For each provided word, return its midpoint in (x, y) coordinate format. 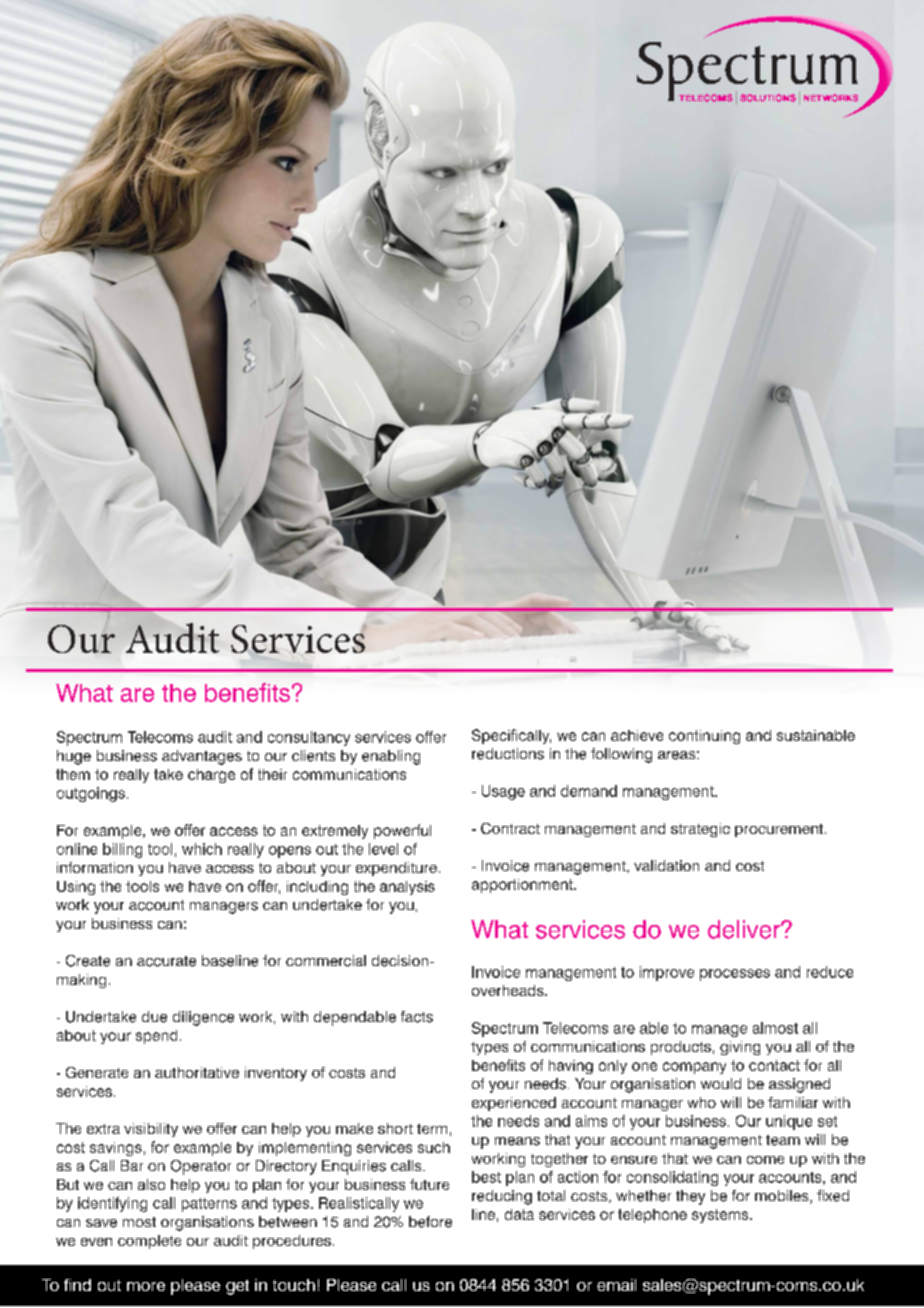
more (146, 1286)
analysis (407, 888)
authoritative (197, 1072)
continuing (704, 737)
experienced (514, 1104)
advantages (202, 757)
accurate (166, 961)
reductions (508, 754)
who (702, 1102)
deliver (745, 929)
